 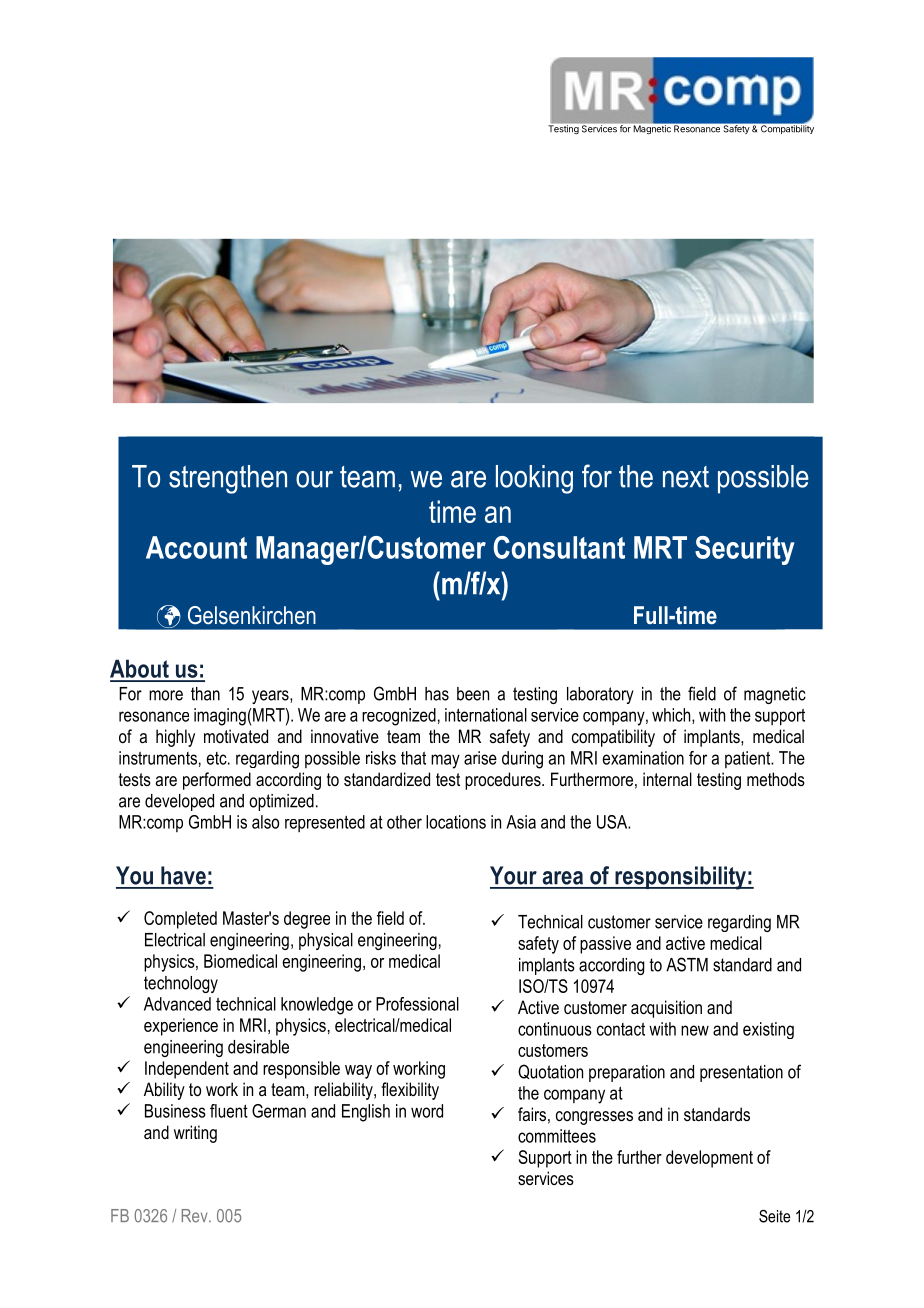 What do you see at coordinates (196, 1216) in the screenshot?
I see `Rev` at bounding box center [196, 1216].
